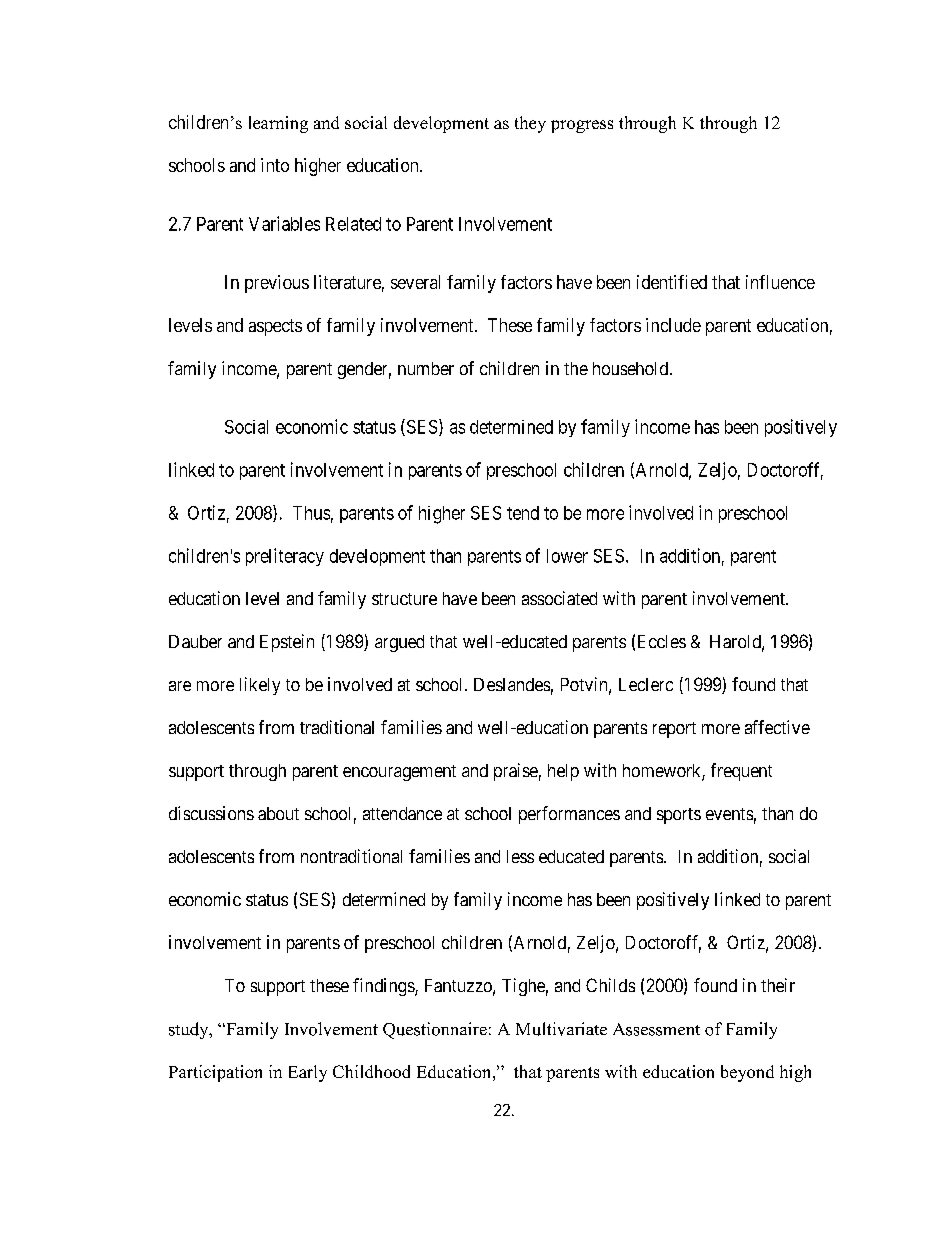 Image resolution: width=952 pixels, height=1233 pixels. Describe the element at coordinates (287, 643) in the screenshot. I see `Epstein` at that location.
